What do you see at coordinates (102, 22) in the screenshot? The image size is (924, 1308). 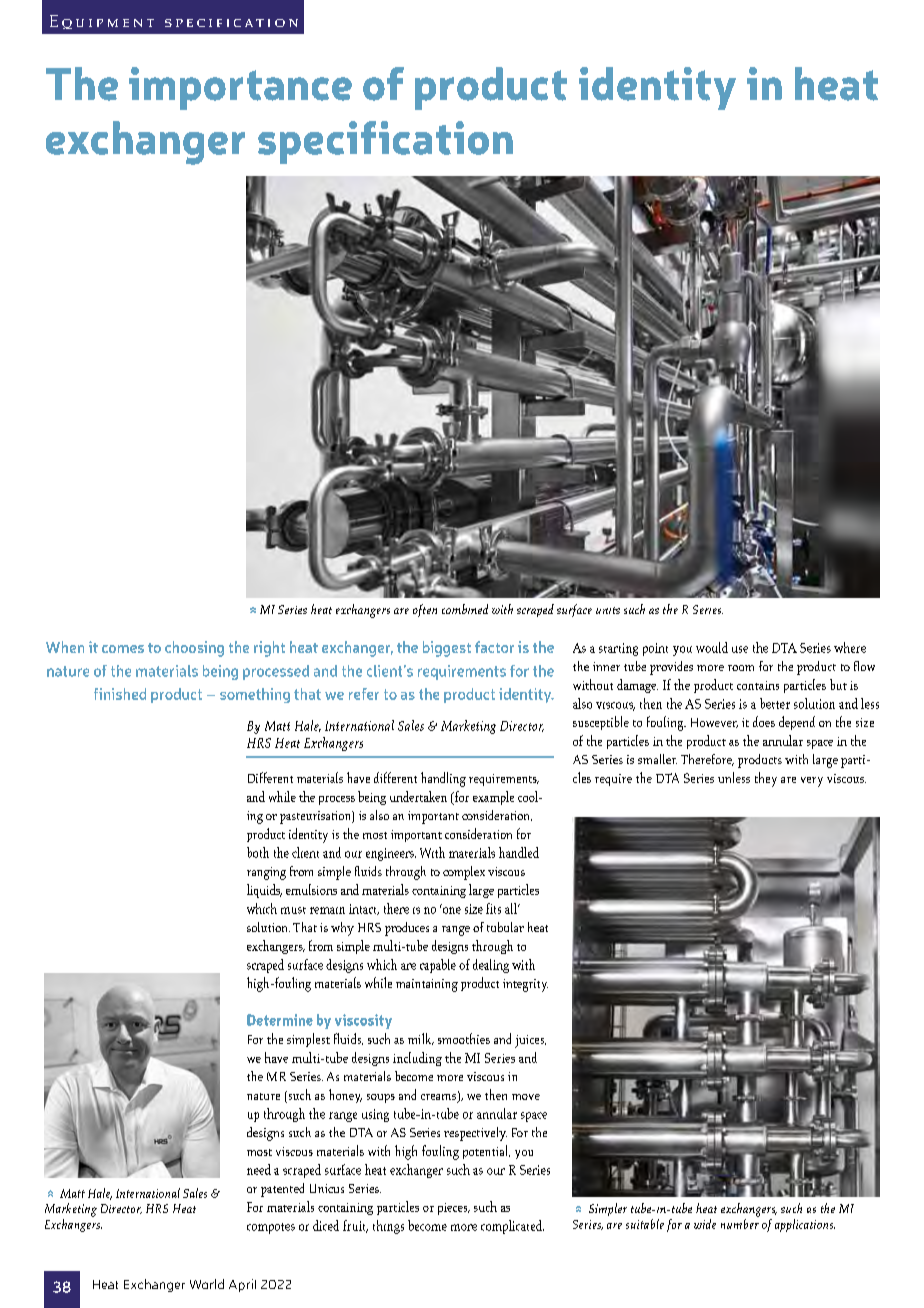 I see `Equipment` at bounding box center [102, 22].
